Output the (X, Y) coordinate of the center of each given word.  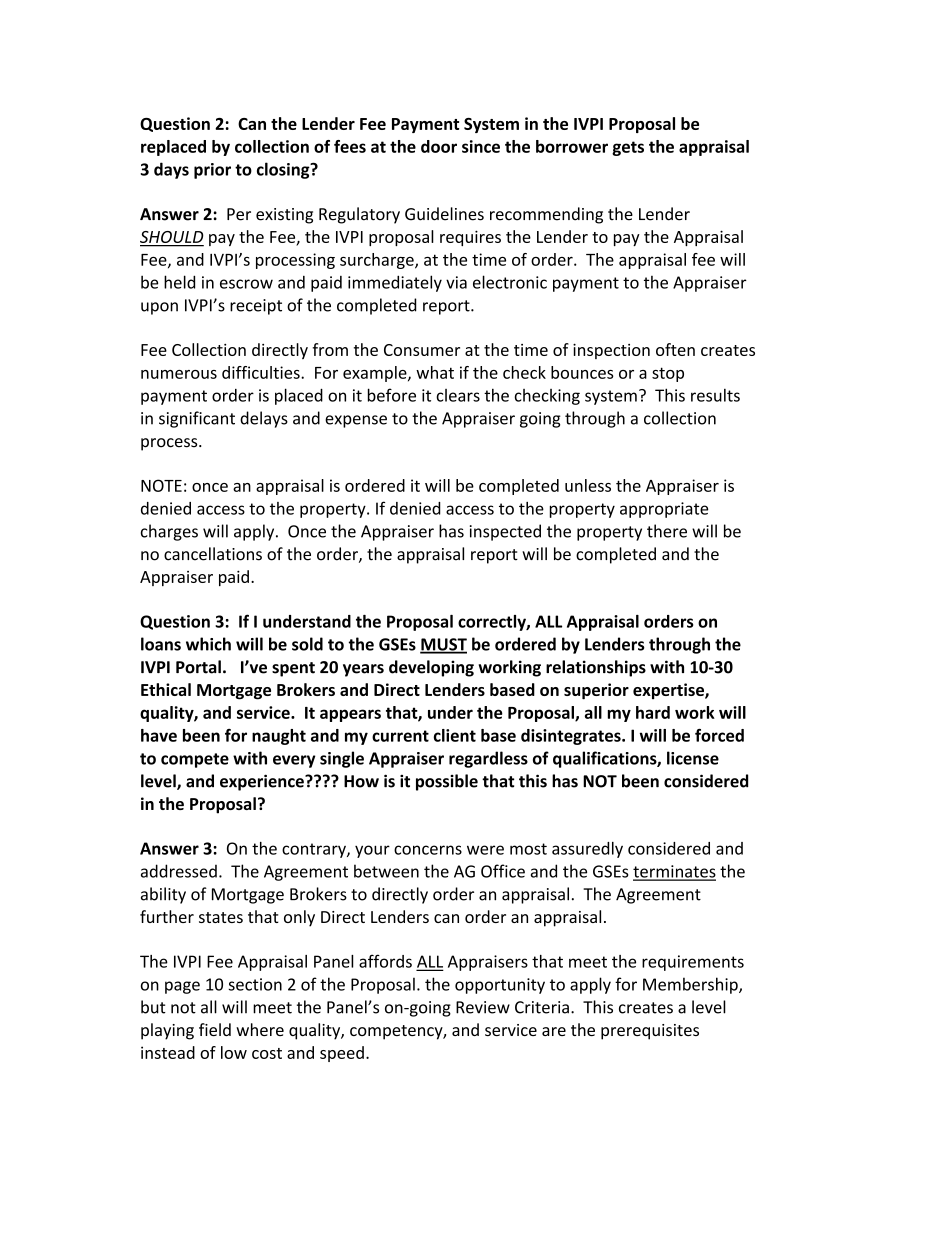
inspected (505, 532)
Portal (198, 667)
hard (653, 712)
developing (431, 668)
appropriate (664, 510)
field (215, 1029)
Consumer (422, 350)
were (485, 850)
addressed (179, 871)
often (675, 349)
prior (212, 171)
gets (628, 148)
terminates (674, 872)
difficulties (262, 372)
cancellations (213, 554)
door (439, 146)
